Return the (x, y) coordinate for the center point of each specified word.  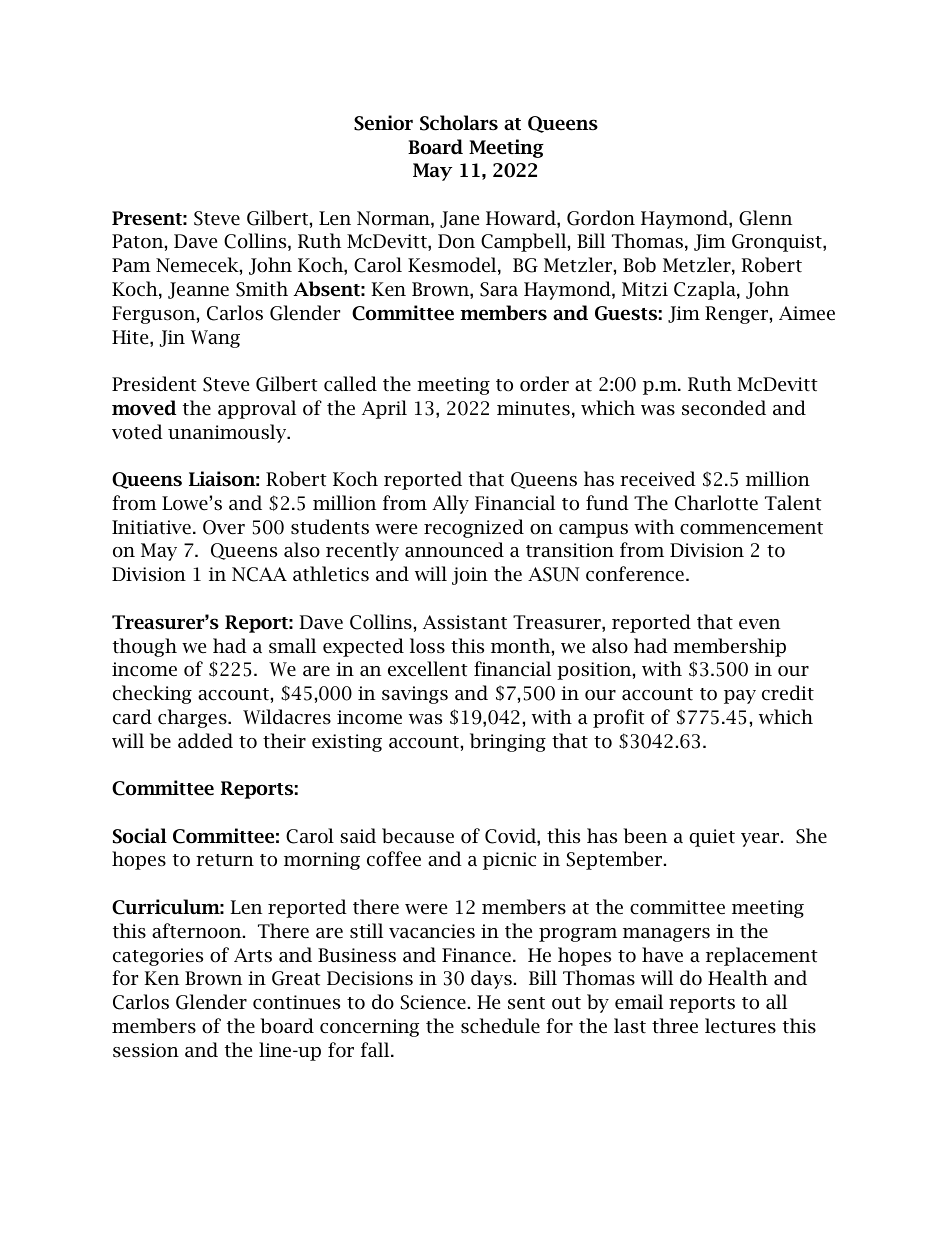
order (544, 384)
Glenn (765, 218)
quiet (712, 838)
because (418, 836)
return (225, 860)
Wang (215, 339)
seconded (724, 408)
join (470, 576)
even (759, 624)
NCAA (259, 574)
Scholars (459, 123)
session (146, 1050)
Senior (383, 123)
